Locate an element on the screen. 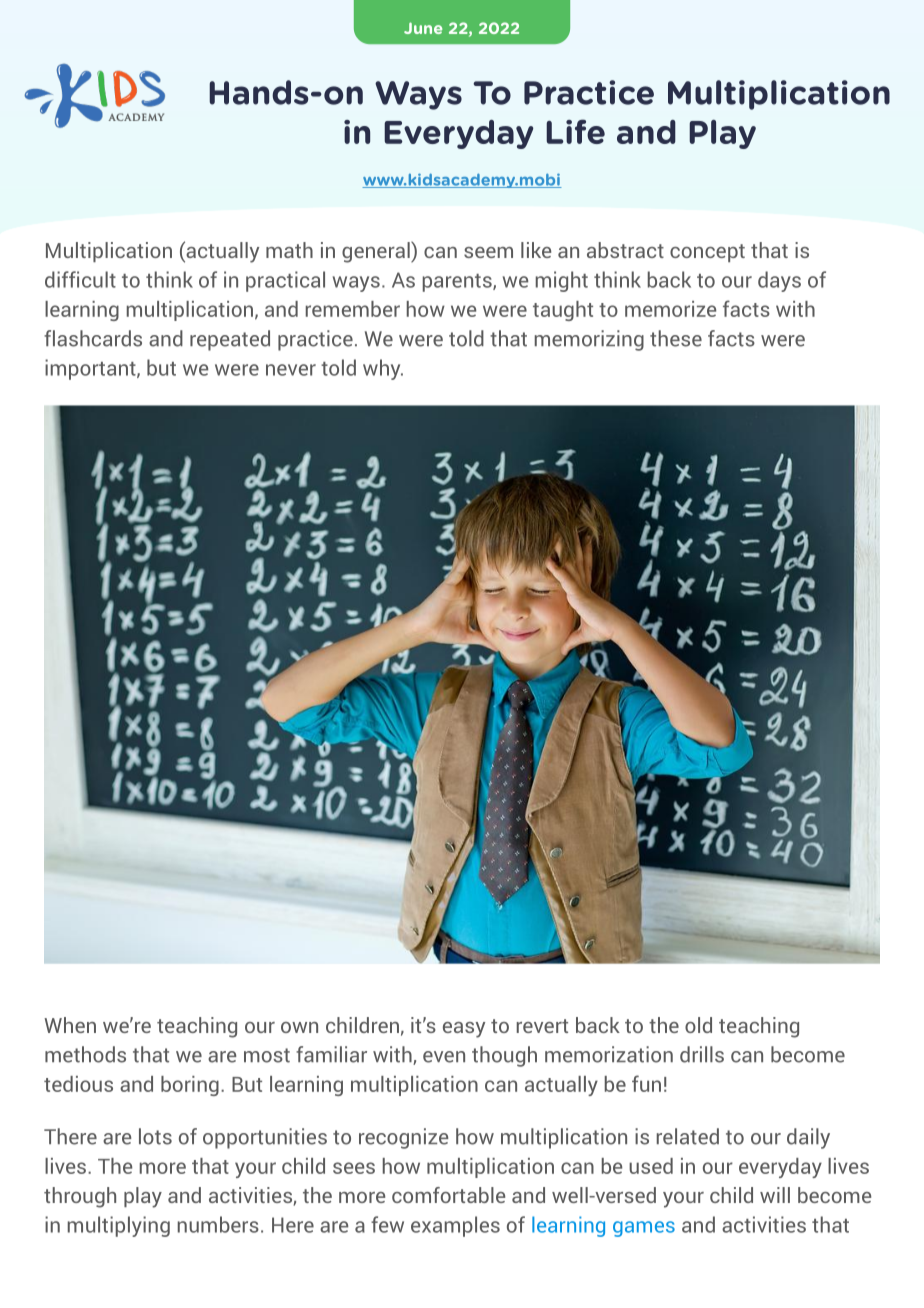 The image size is (924, 1308). why is located at coordinates (383, 369).
